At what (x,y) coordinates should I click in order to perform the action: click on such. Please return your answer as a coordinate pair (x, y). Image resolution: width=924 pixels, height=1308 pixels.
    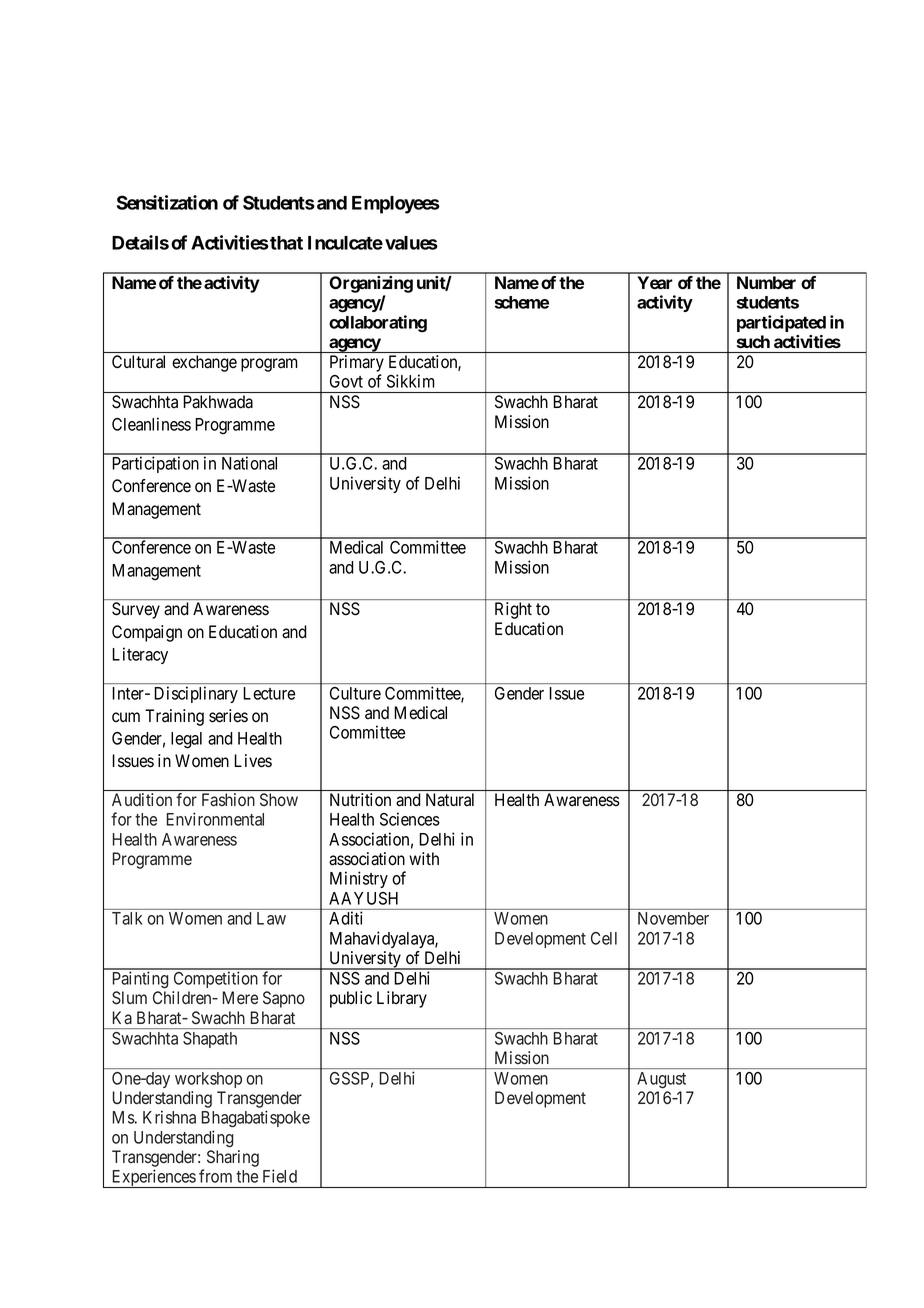
    Looking at the image, I should click on (753, 341).
